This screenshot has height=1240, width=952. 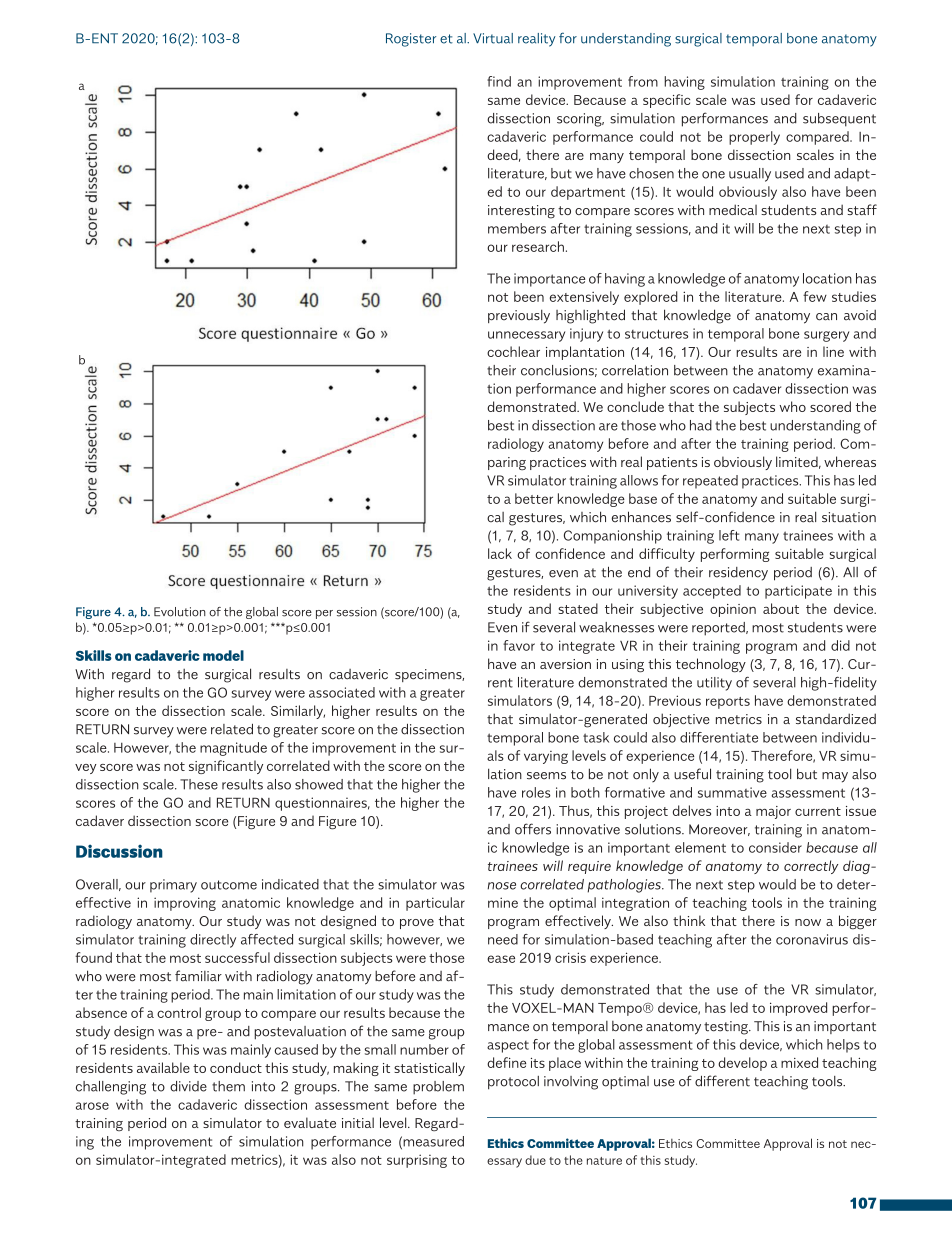 I want to click on surgery, so click(x=826, y=336).
